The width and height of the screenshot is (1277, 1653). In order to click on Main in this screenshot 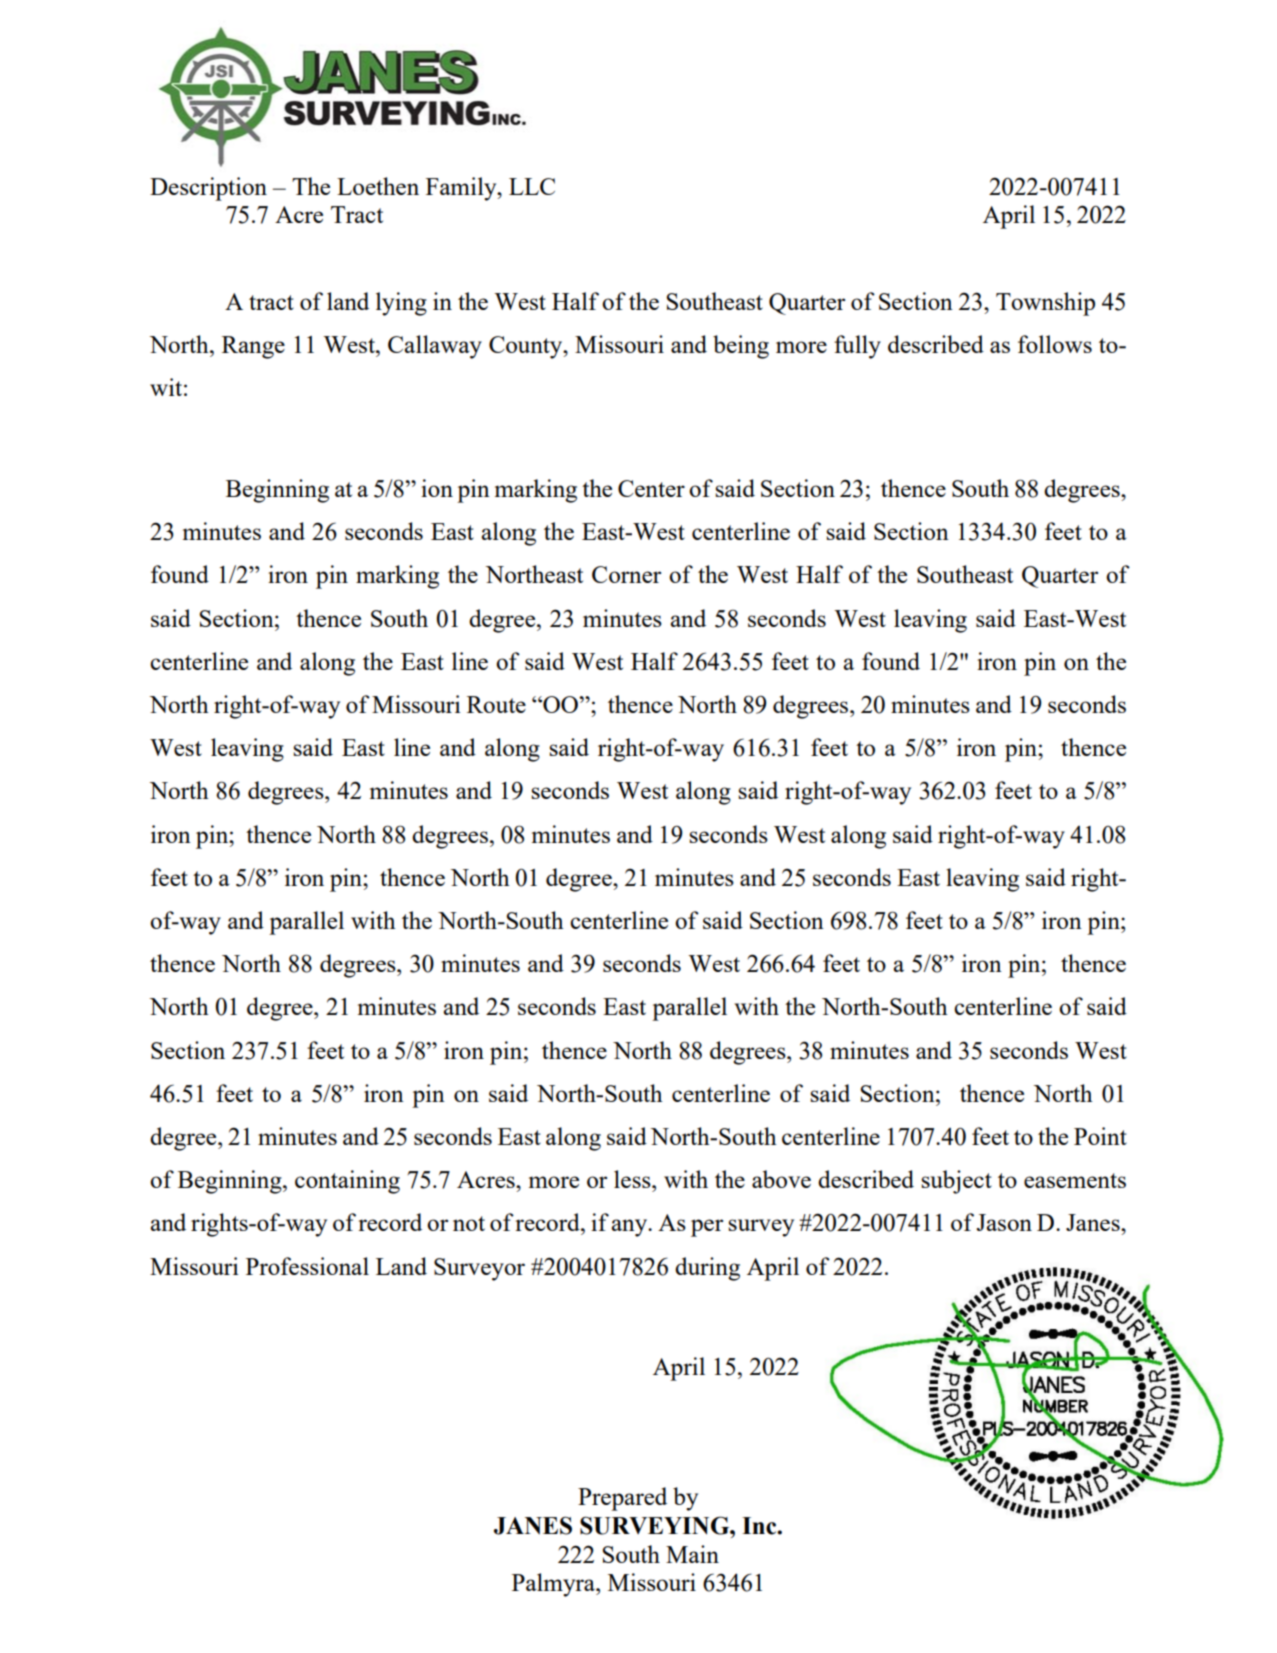, I will do `click(692, 1554)`.
